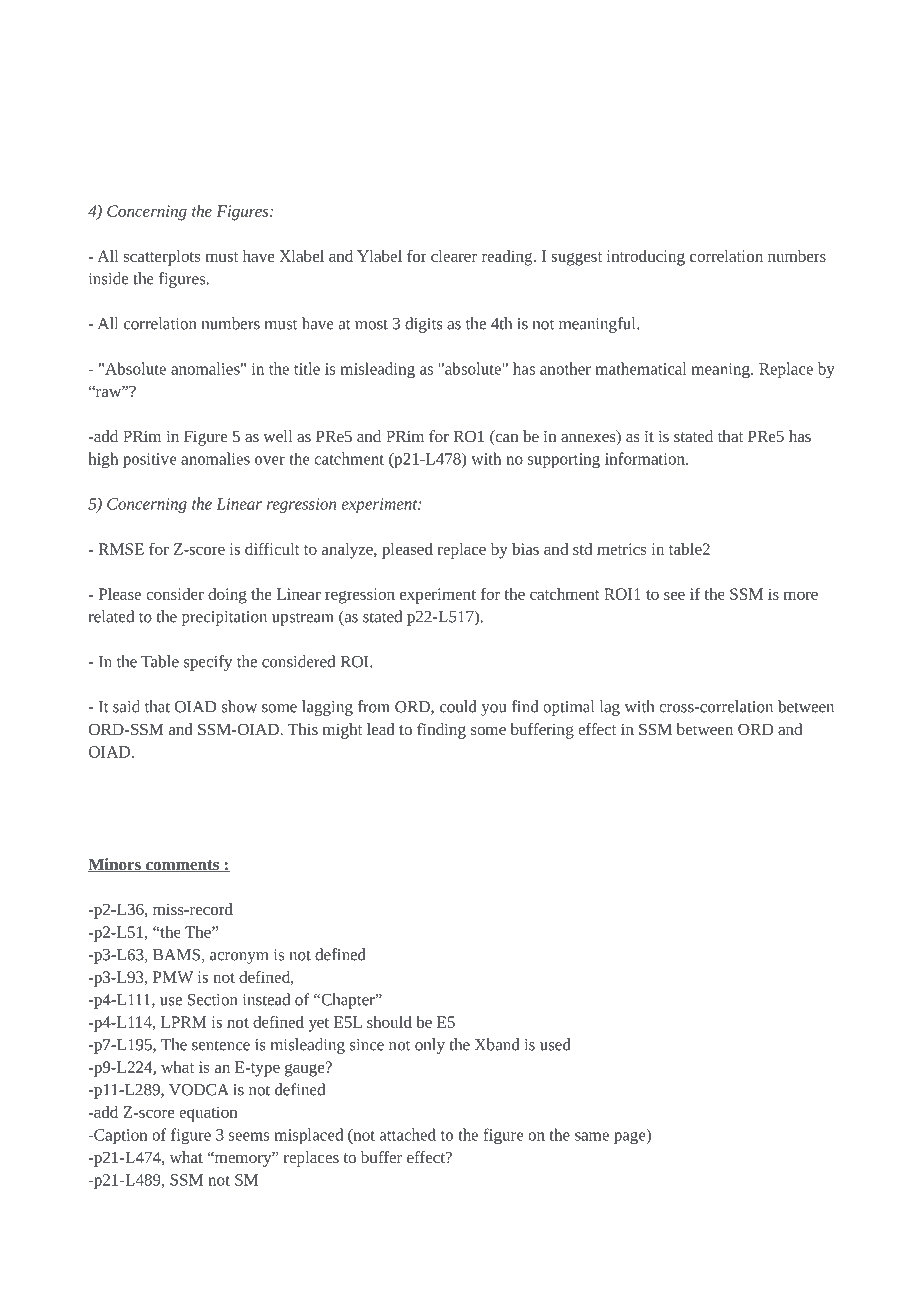 This screenshot has height=1308, width=924. I want to click on clearer, so click(454, 256).
